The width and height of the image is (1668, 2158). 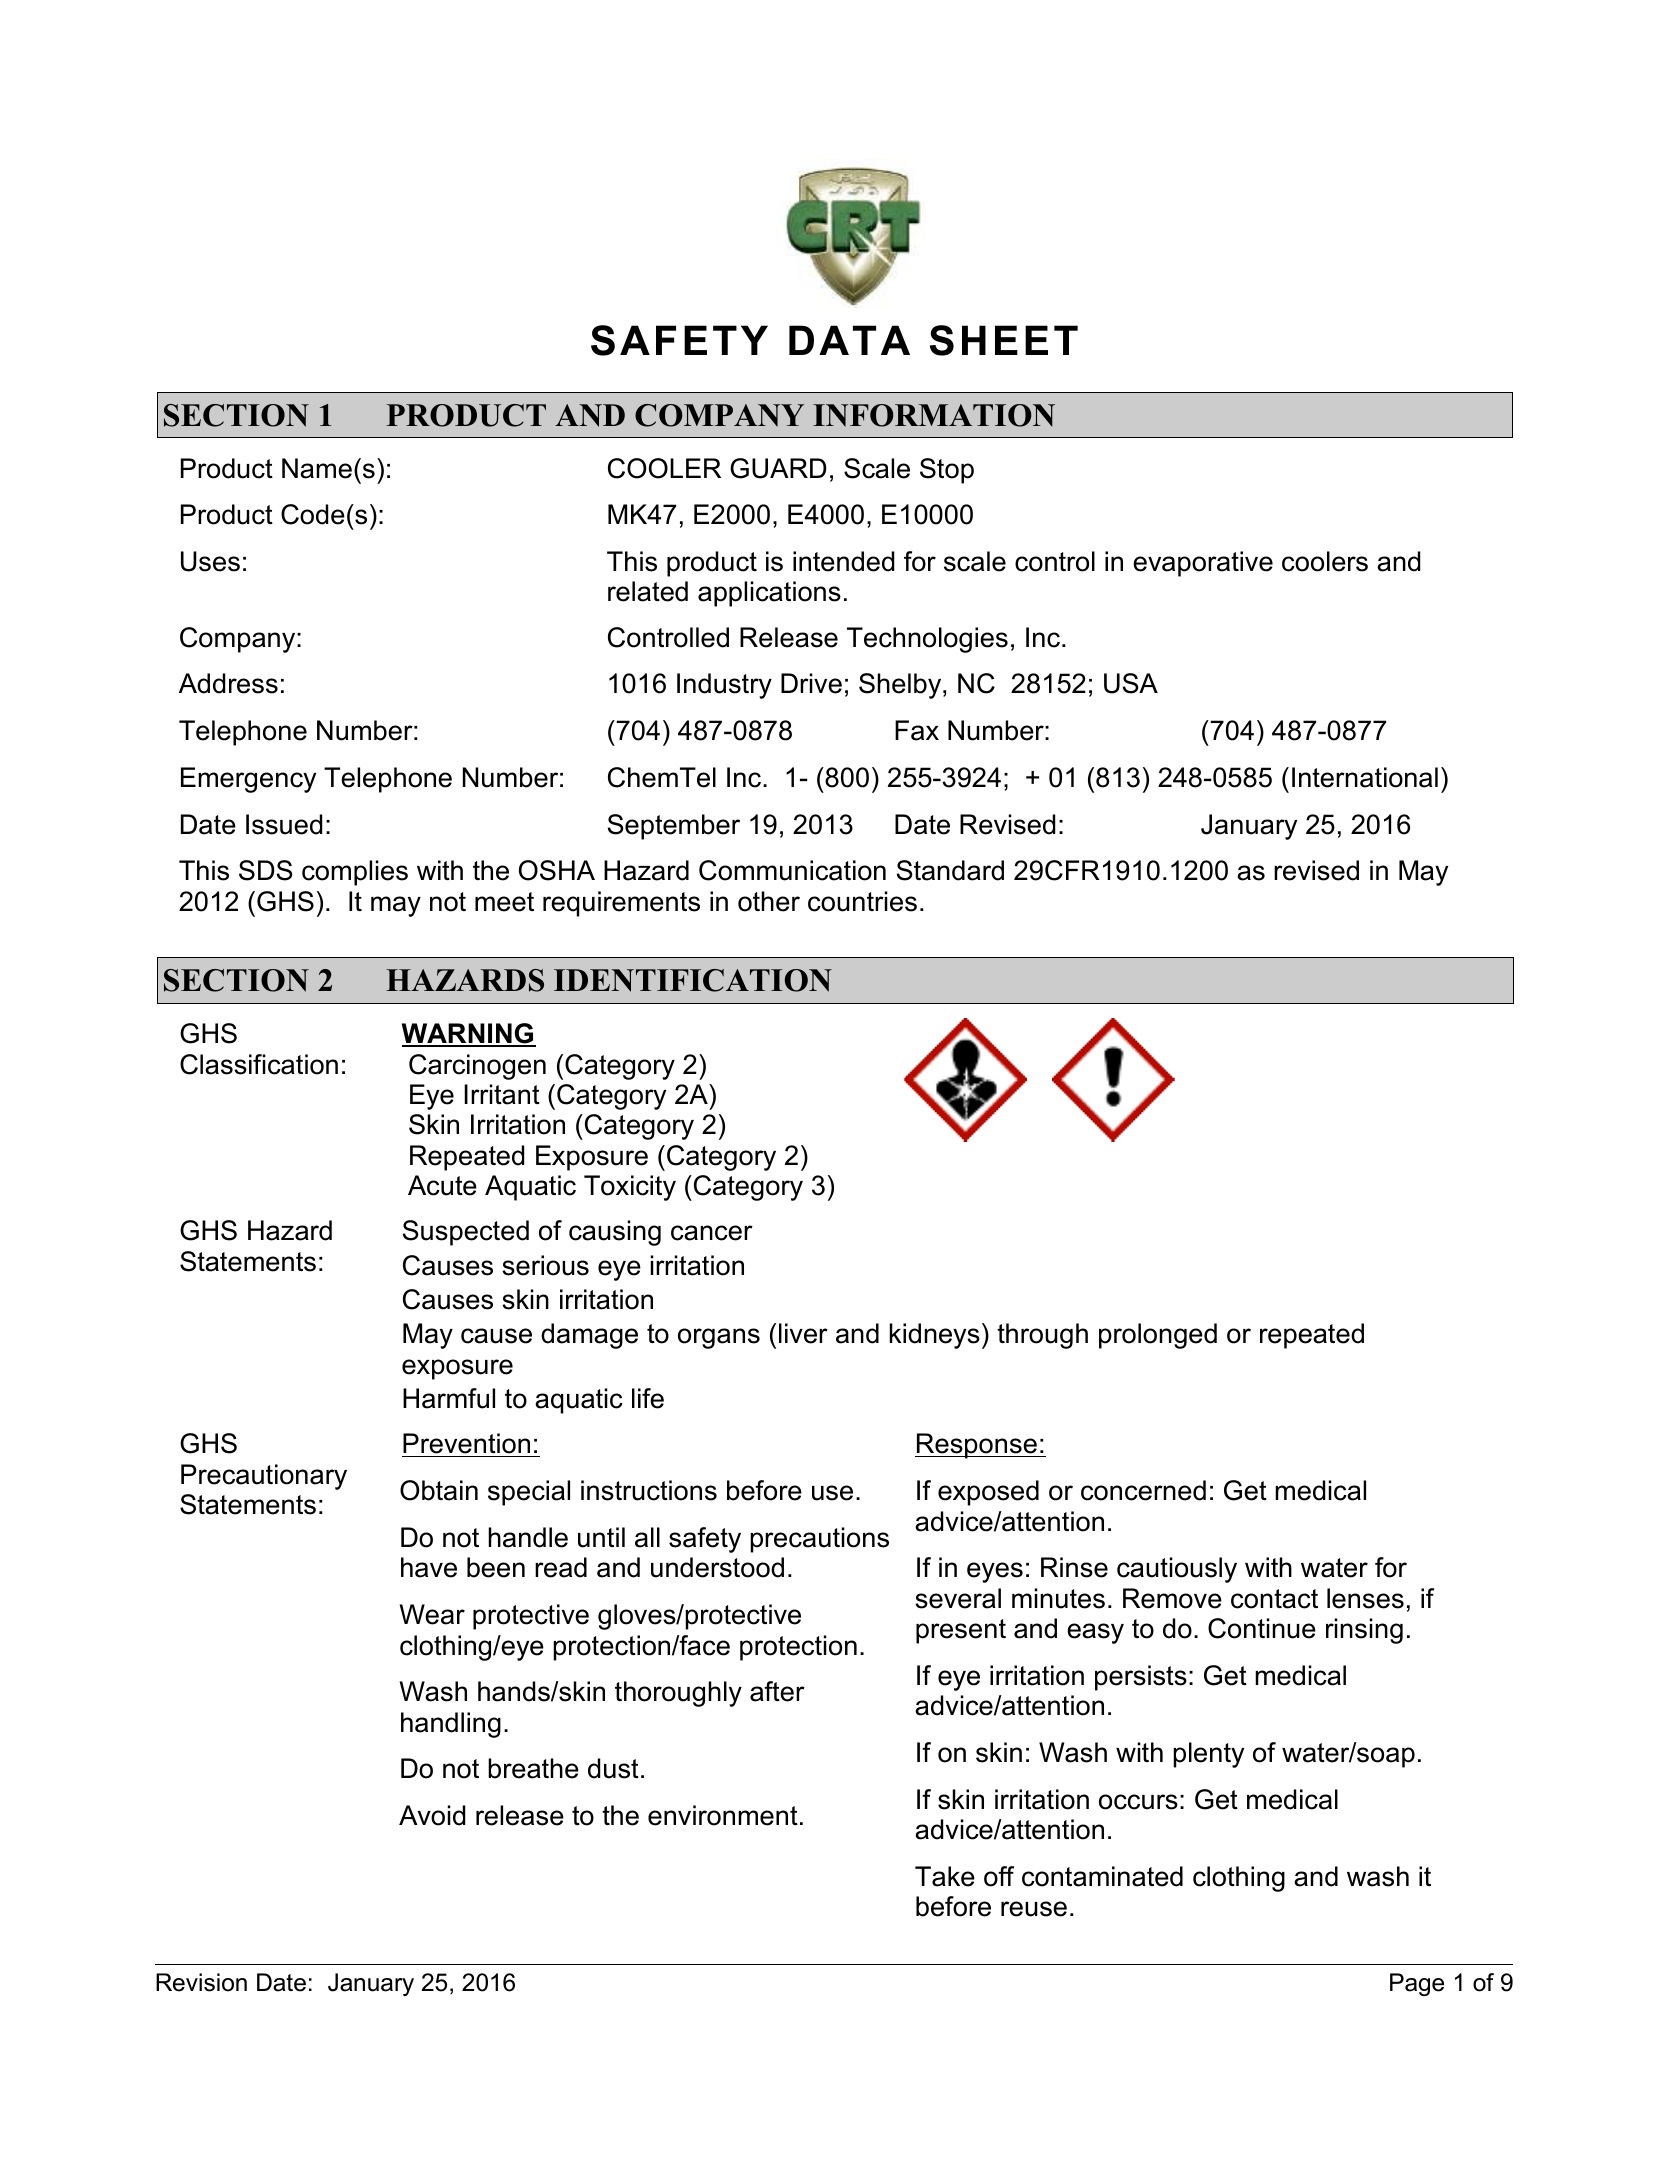 I want to click on evaporative, so click(x=1203, y=564).
